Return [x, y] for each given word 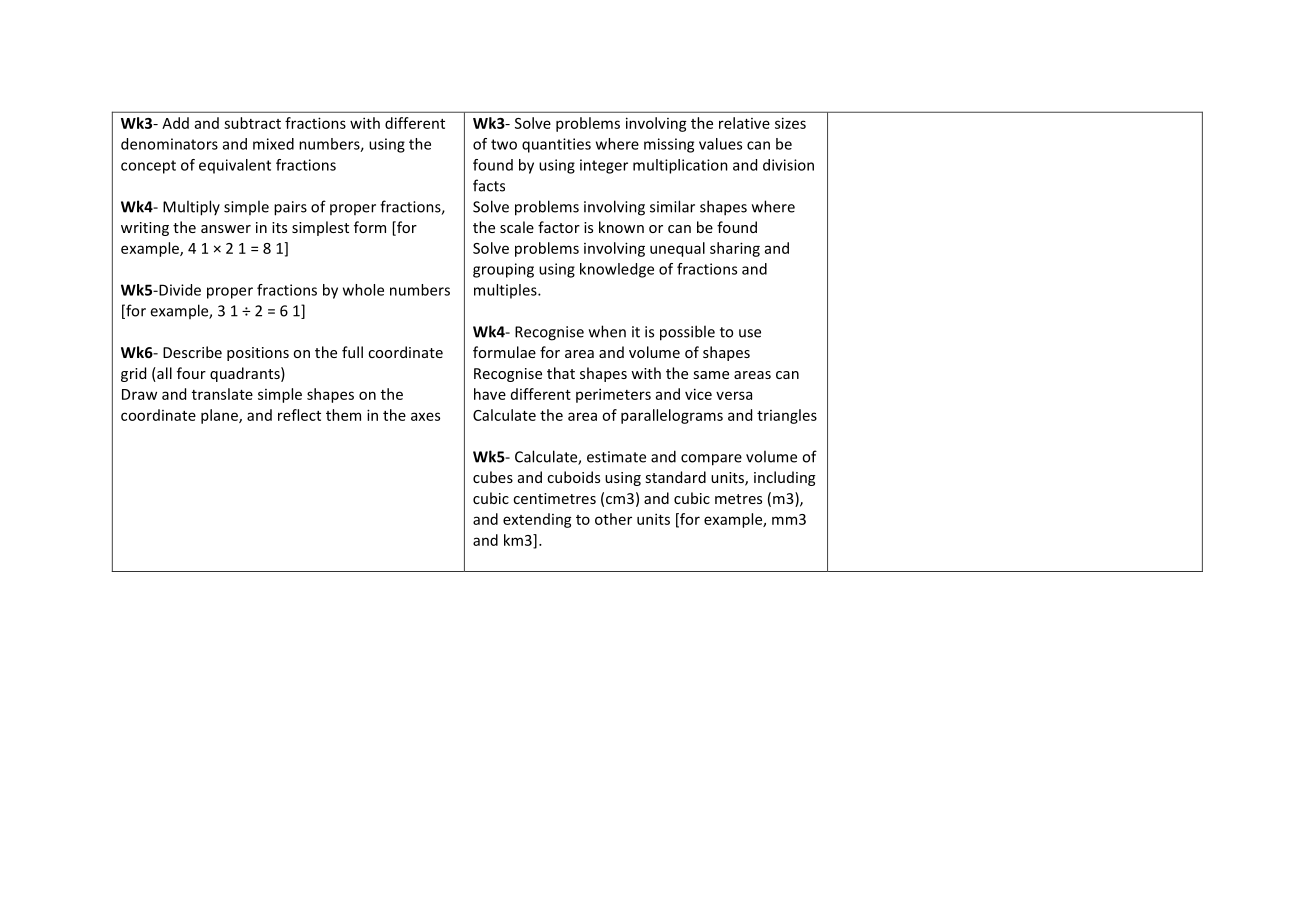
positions [258, 354]
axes [425, 416]
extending [537, 520]
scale [517, 227]
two [504, 144]
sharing [735, 249]
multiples [506, 291]
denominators [169, 144]
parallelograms [672, 416]
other [613, 519]
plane [220, 416]
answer [226, 229]
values [720, 144]
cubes [493, 477]
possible [687, 333]
